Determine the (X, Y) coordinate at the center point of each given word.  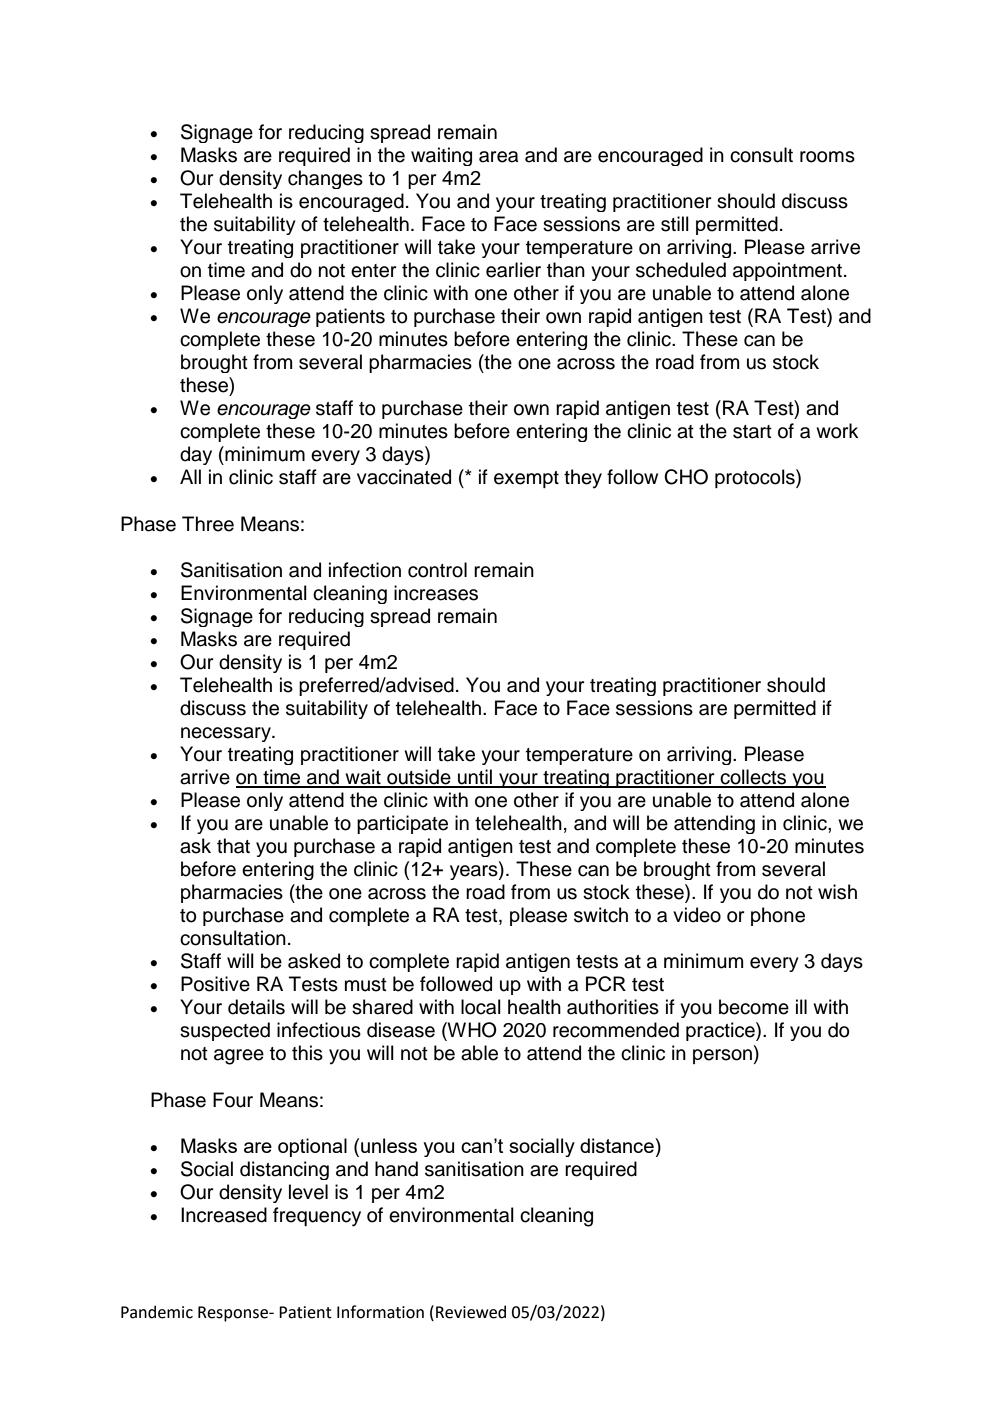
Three (208, 524)
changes (325, 179)
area (498, 157)
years (475, 871)
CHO (686, 477)
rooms (827, 157)
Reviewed (471, 1312)
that (233, 846)
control (437, 570)
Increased (224, 1215)
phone (778, 916)
